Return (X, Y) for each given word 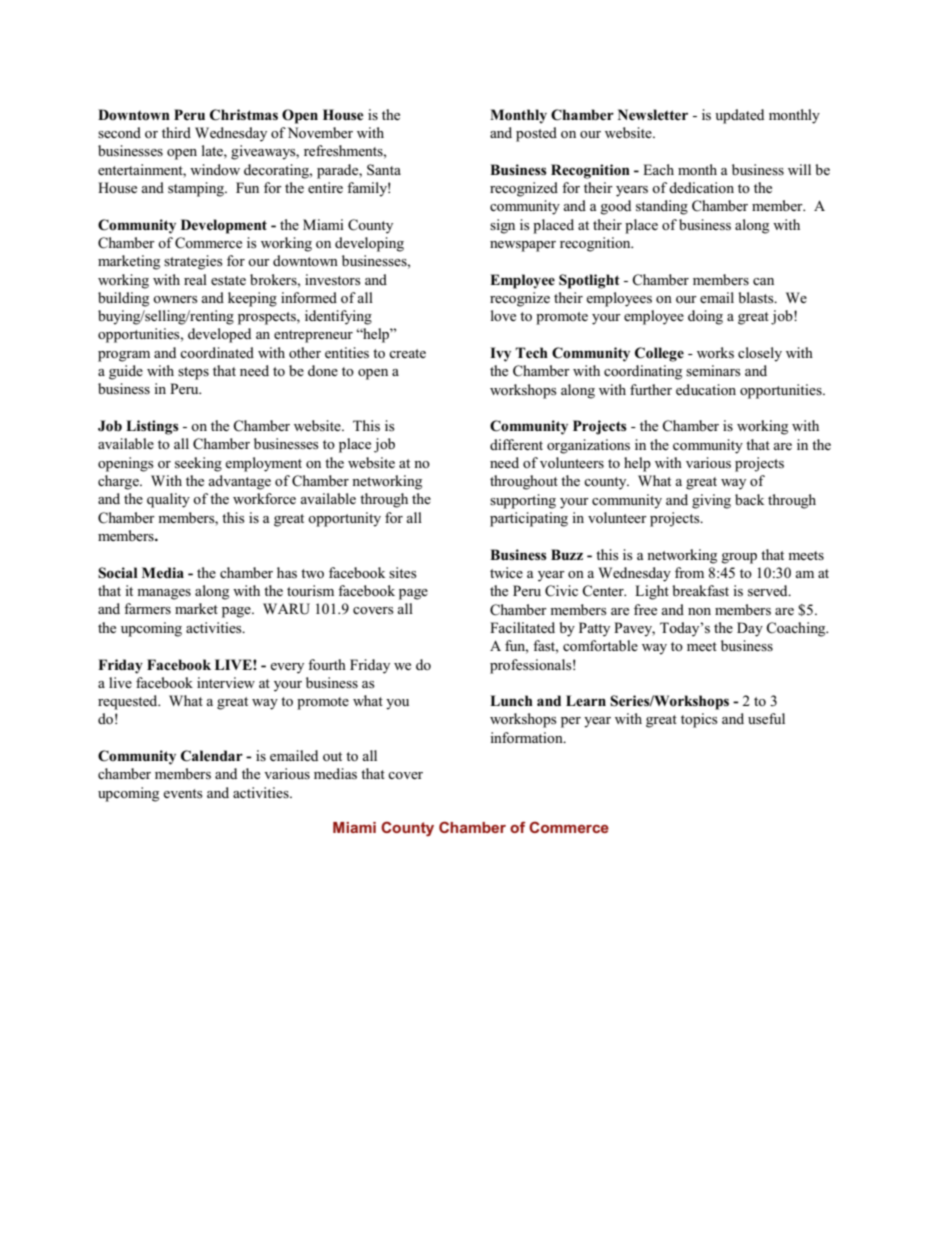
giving (711, 501)
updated (739, 116)
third (176, 132)
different (516, 444)
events (183, 794)
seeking (198, 464)
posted (536, 134)
